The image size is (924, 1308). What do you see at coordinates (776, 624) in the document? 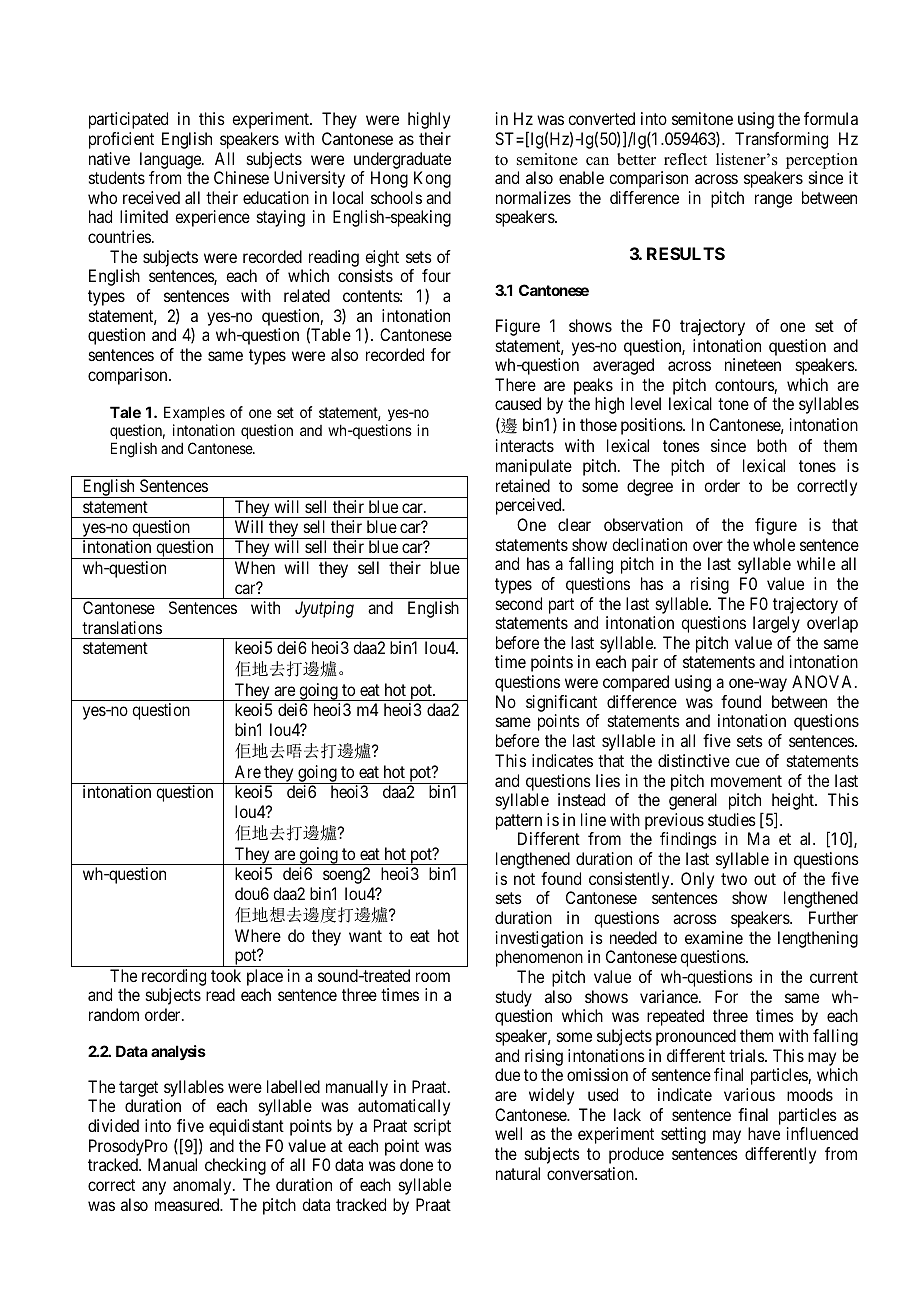
I see `largely` at bounding box center [776, 624].
